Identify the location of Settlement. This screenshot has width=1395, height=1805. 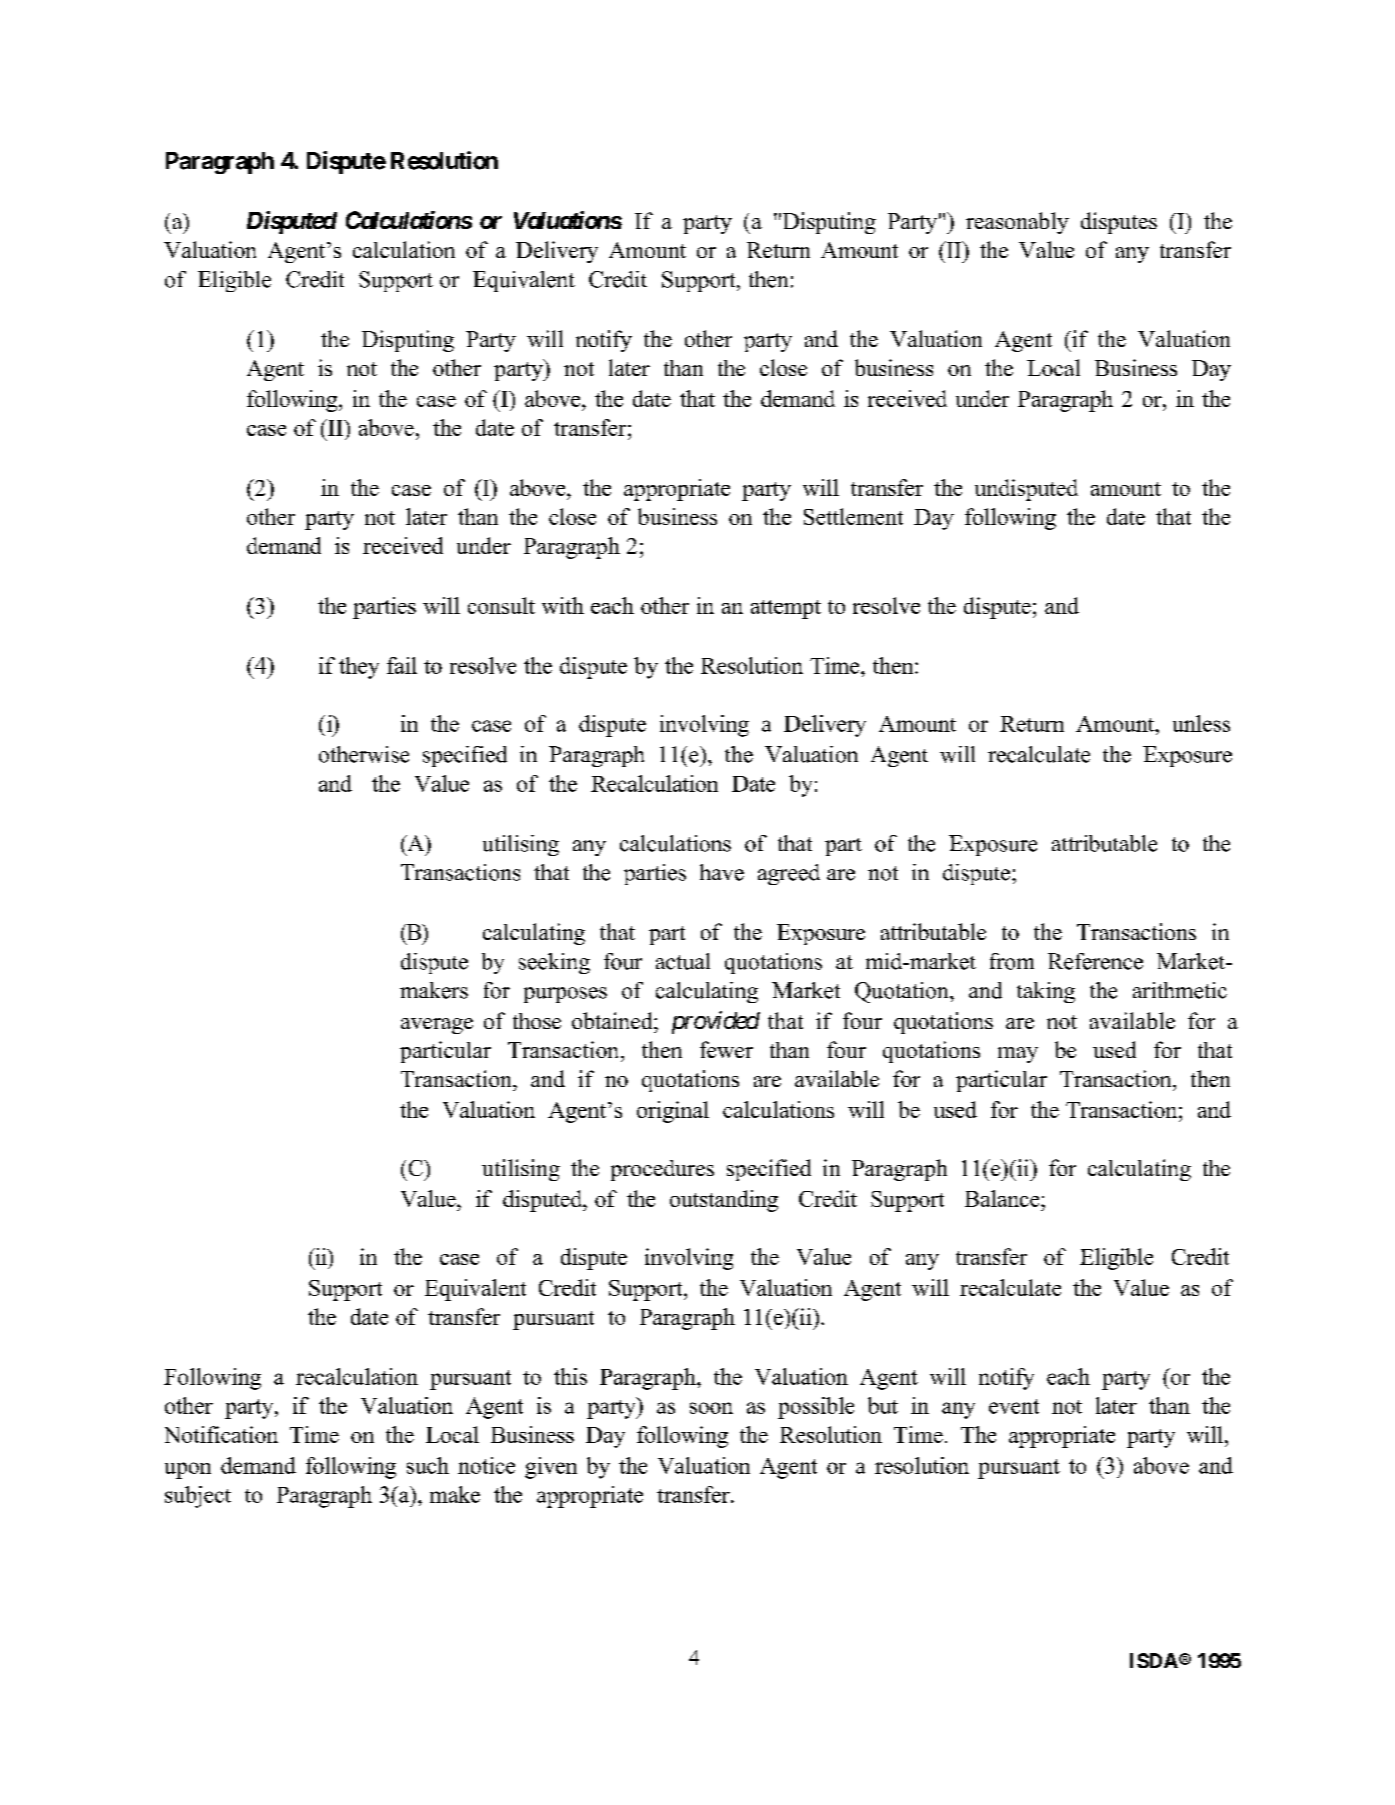
(853, 516).
